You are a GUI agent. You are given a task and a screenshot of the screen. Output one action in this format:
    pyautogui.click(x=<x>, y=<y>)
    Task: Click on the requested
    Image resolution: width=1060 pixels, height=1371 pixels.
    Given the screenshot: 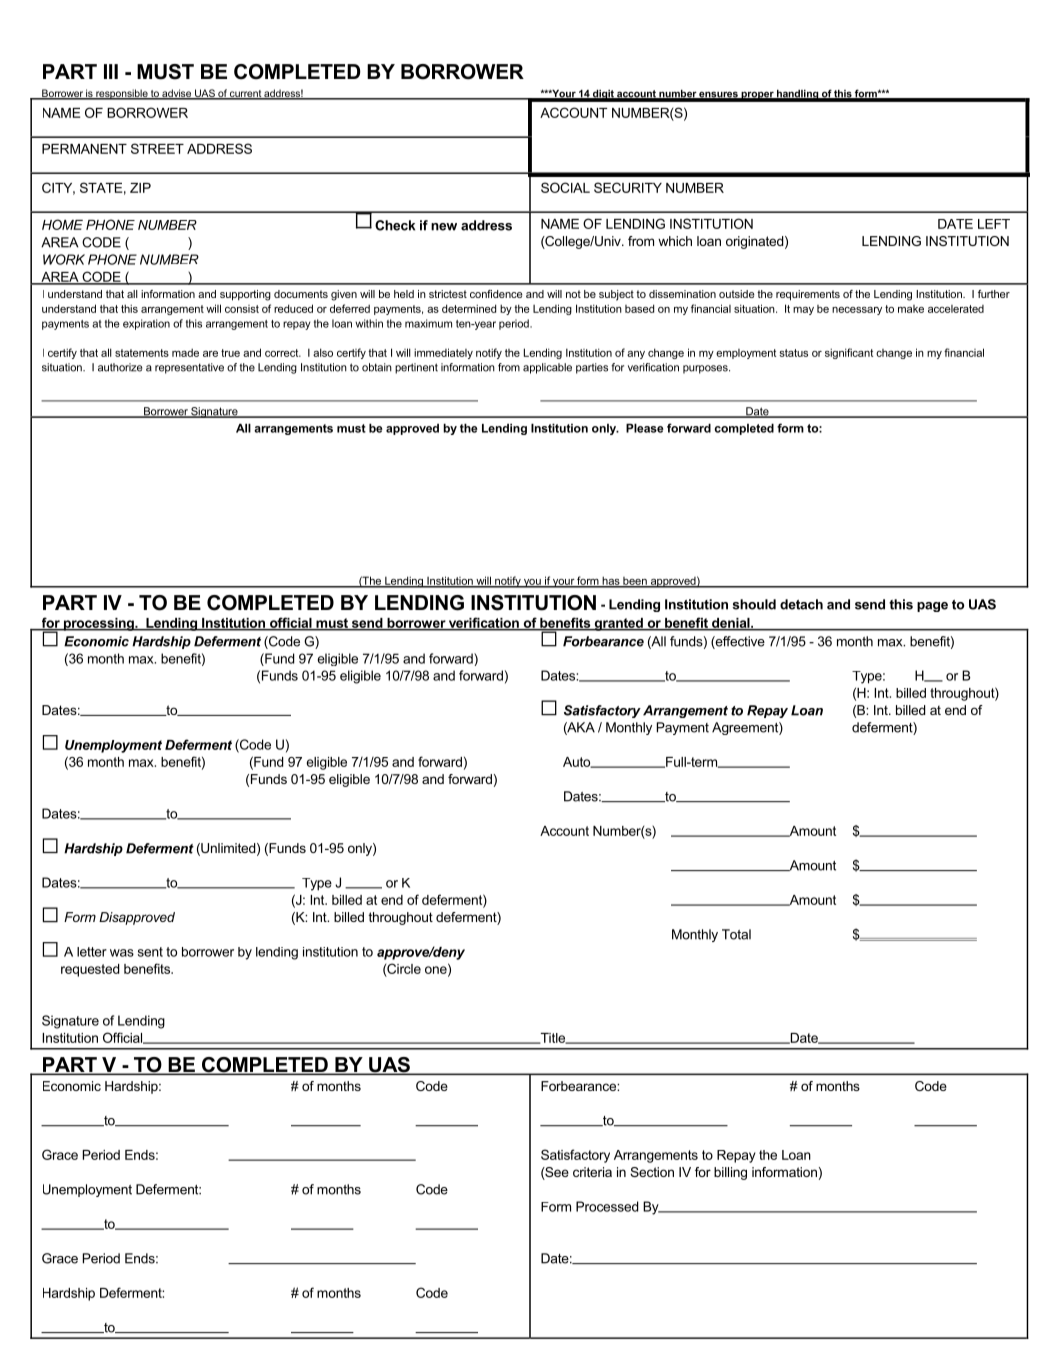 What is the action you would take?
    pyautogui.click(x=90, y=970)
